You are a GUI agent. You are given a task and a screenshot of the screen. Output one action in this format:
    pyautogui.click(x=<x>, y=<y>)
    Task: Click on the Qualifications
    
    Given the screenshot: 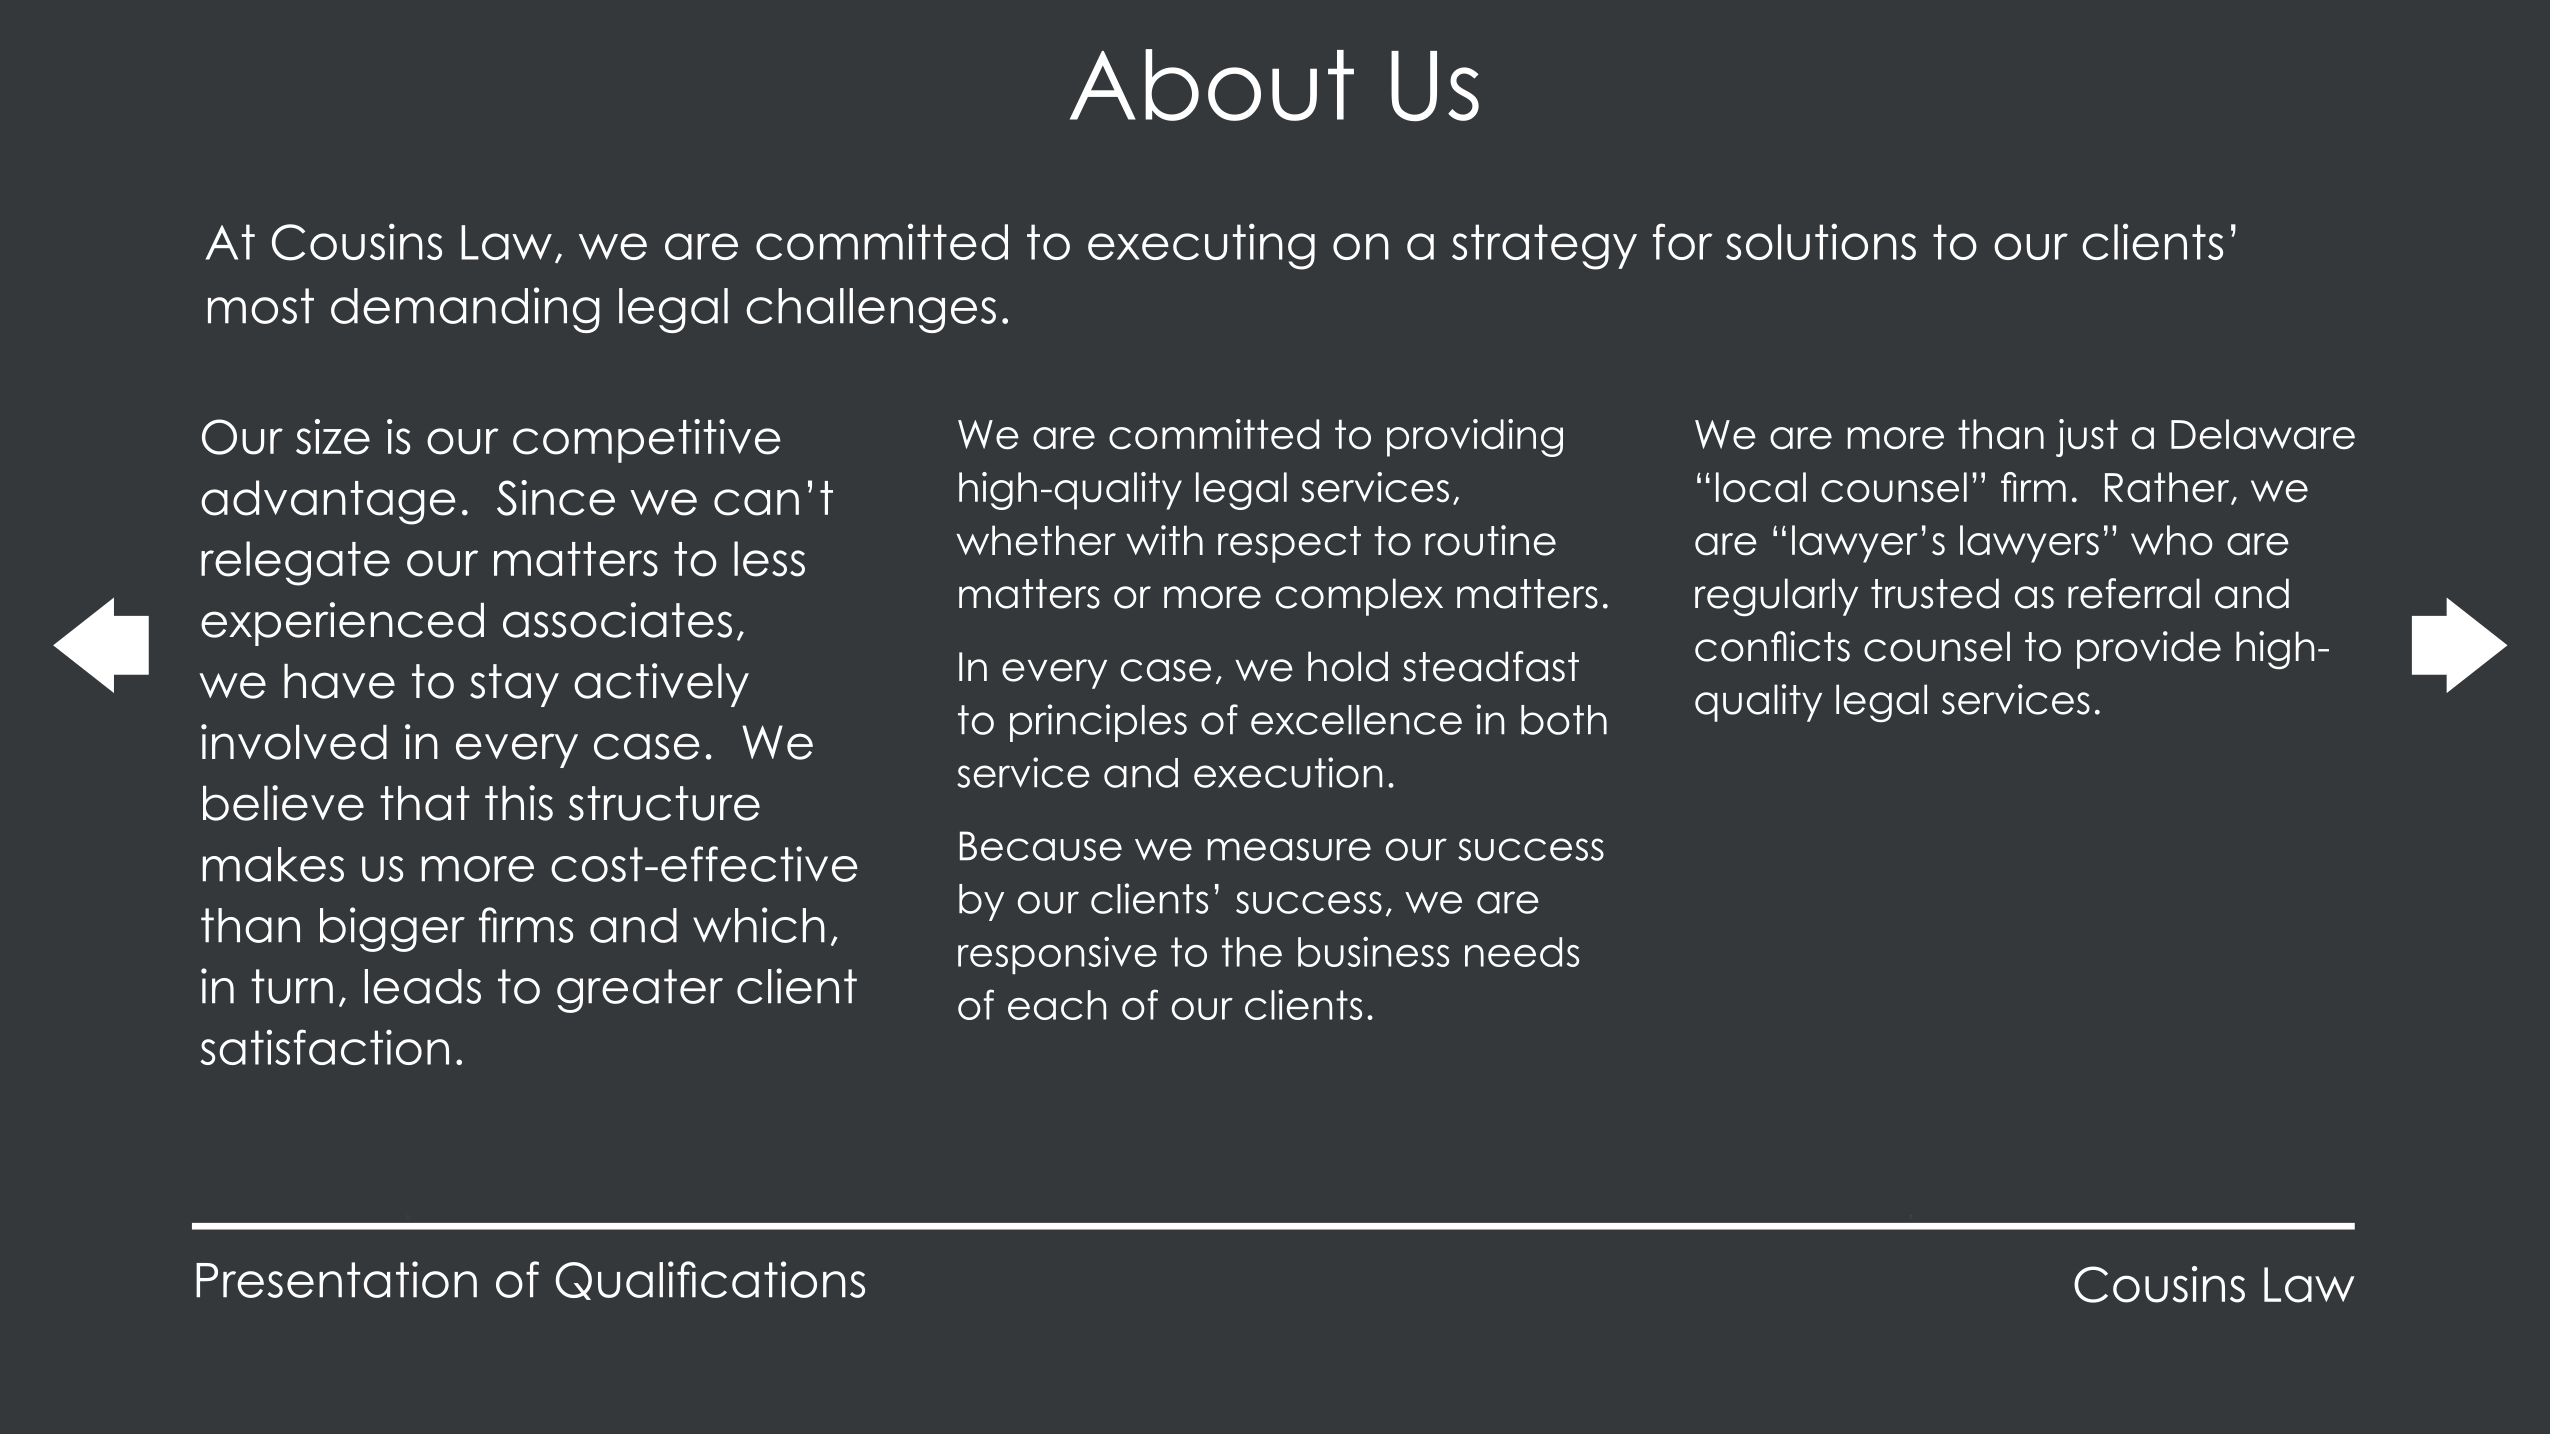 What is the action you would take?
    pyautogui.click(x=710, y=1280)
